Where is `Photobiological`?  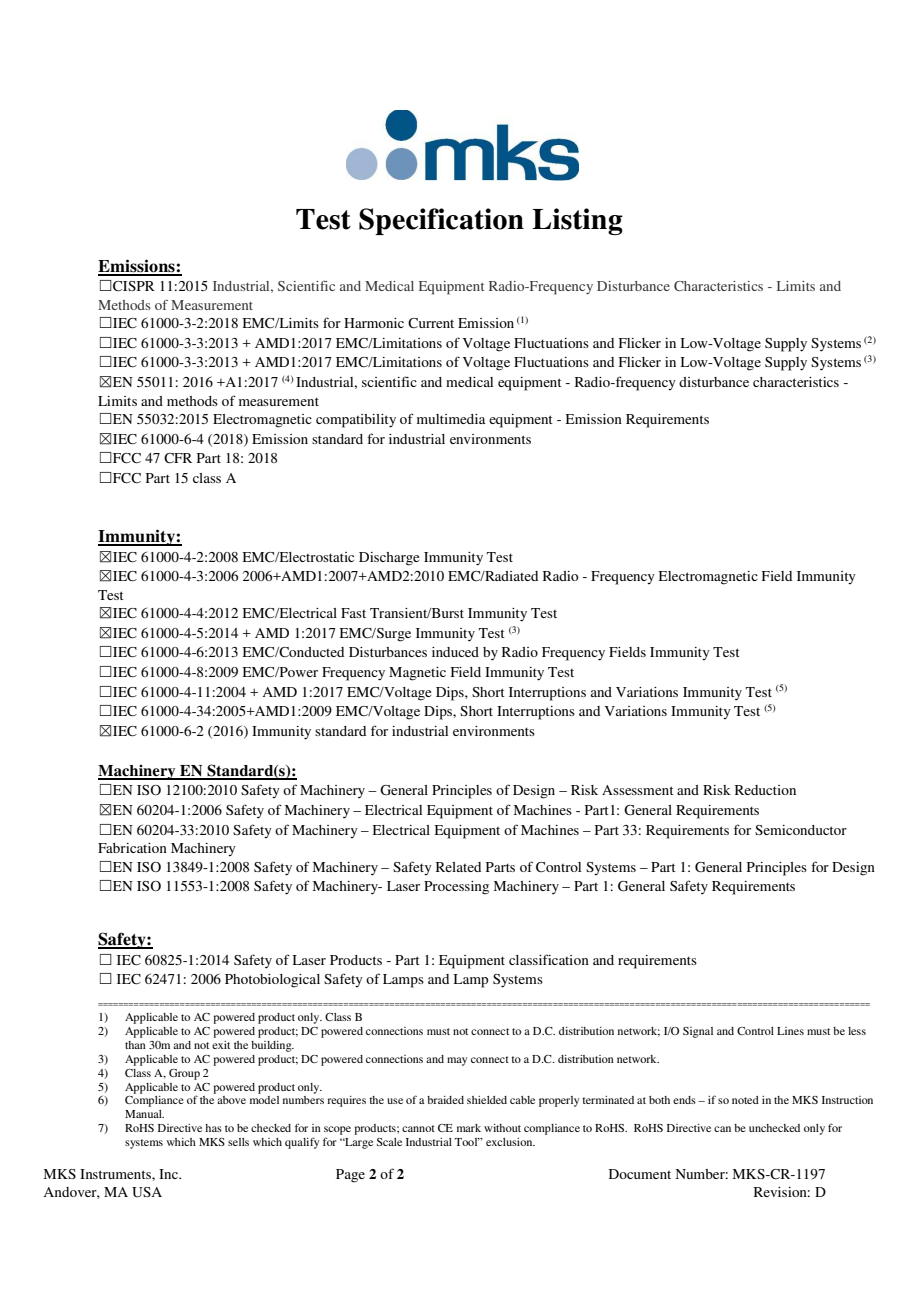 Photobiological is located at coordinates (272, 981).
